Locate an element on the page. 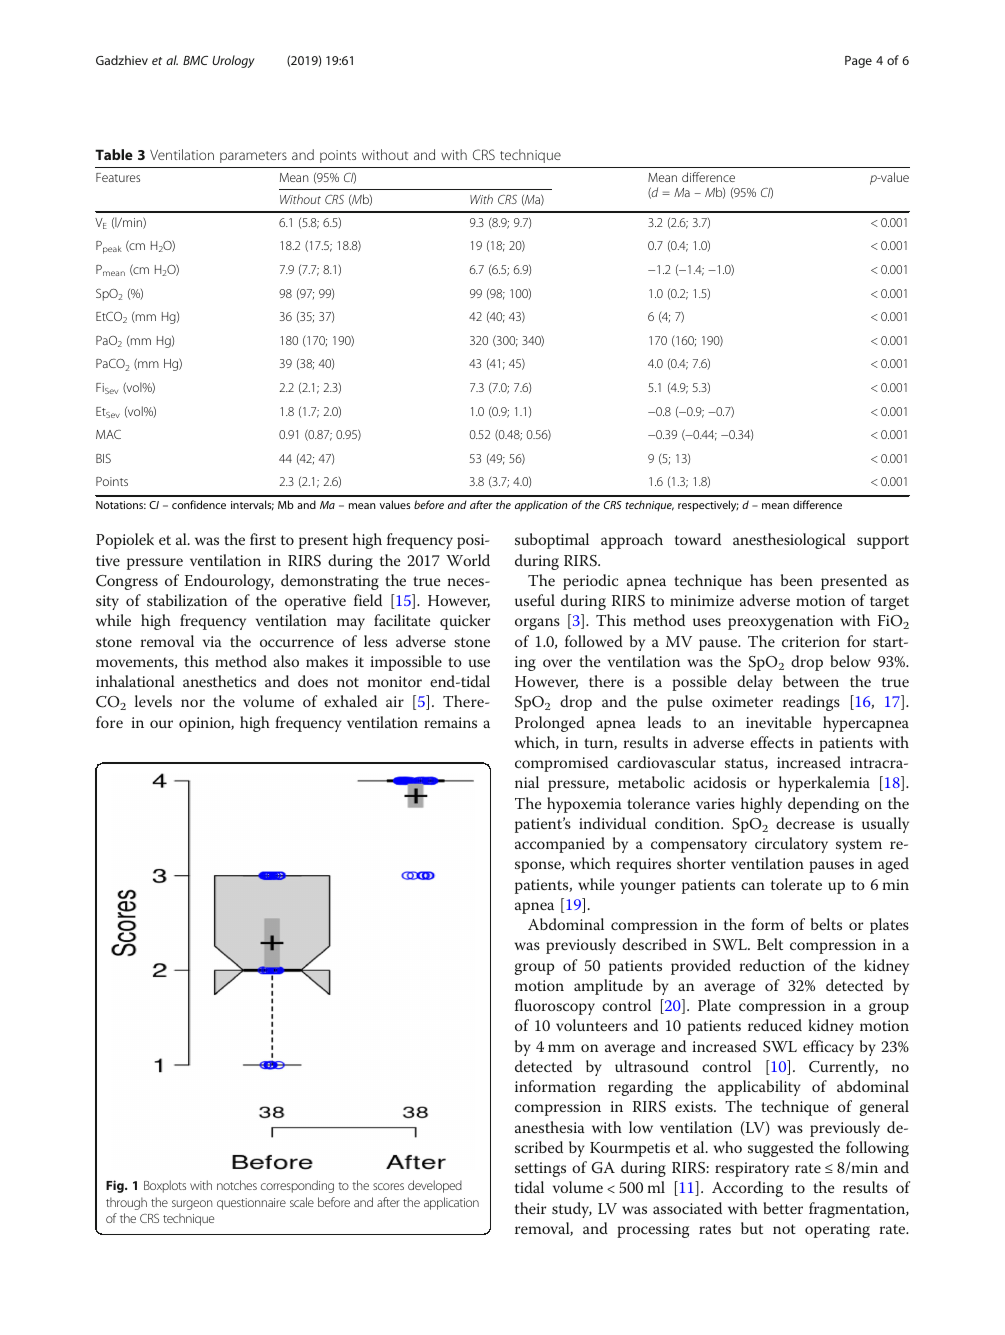 The height and width of the image is (1335, 1005). confidence is located at coordinates (199, 504).
